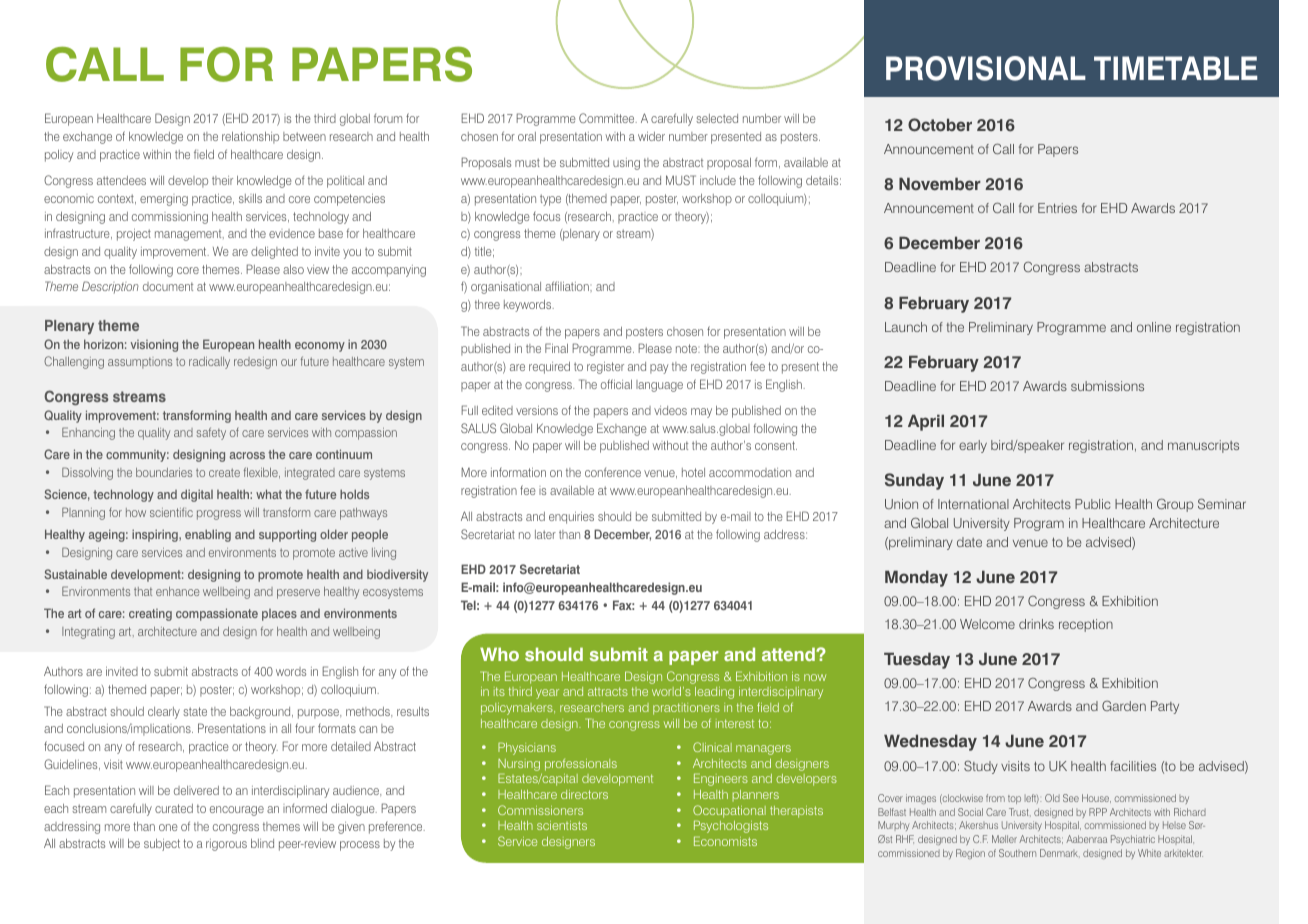 This page has height=924, width=1308. Describe the element at coordinates (1133, 840) in the page. I see `Psychiatric` at that location.
